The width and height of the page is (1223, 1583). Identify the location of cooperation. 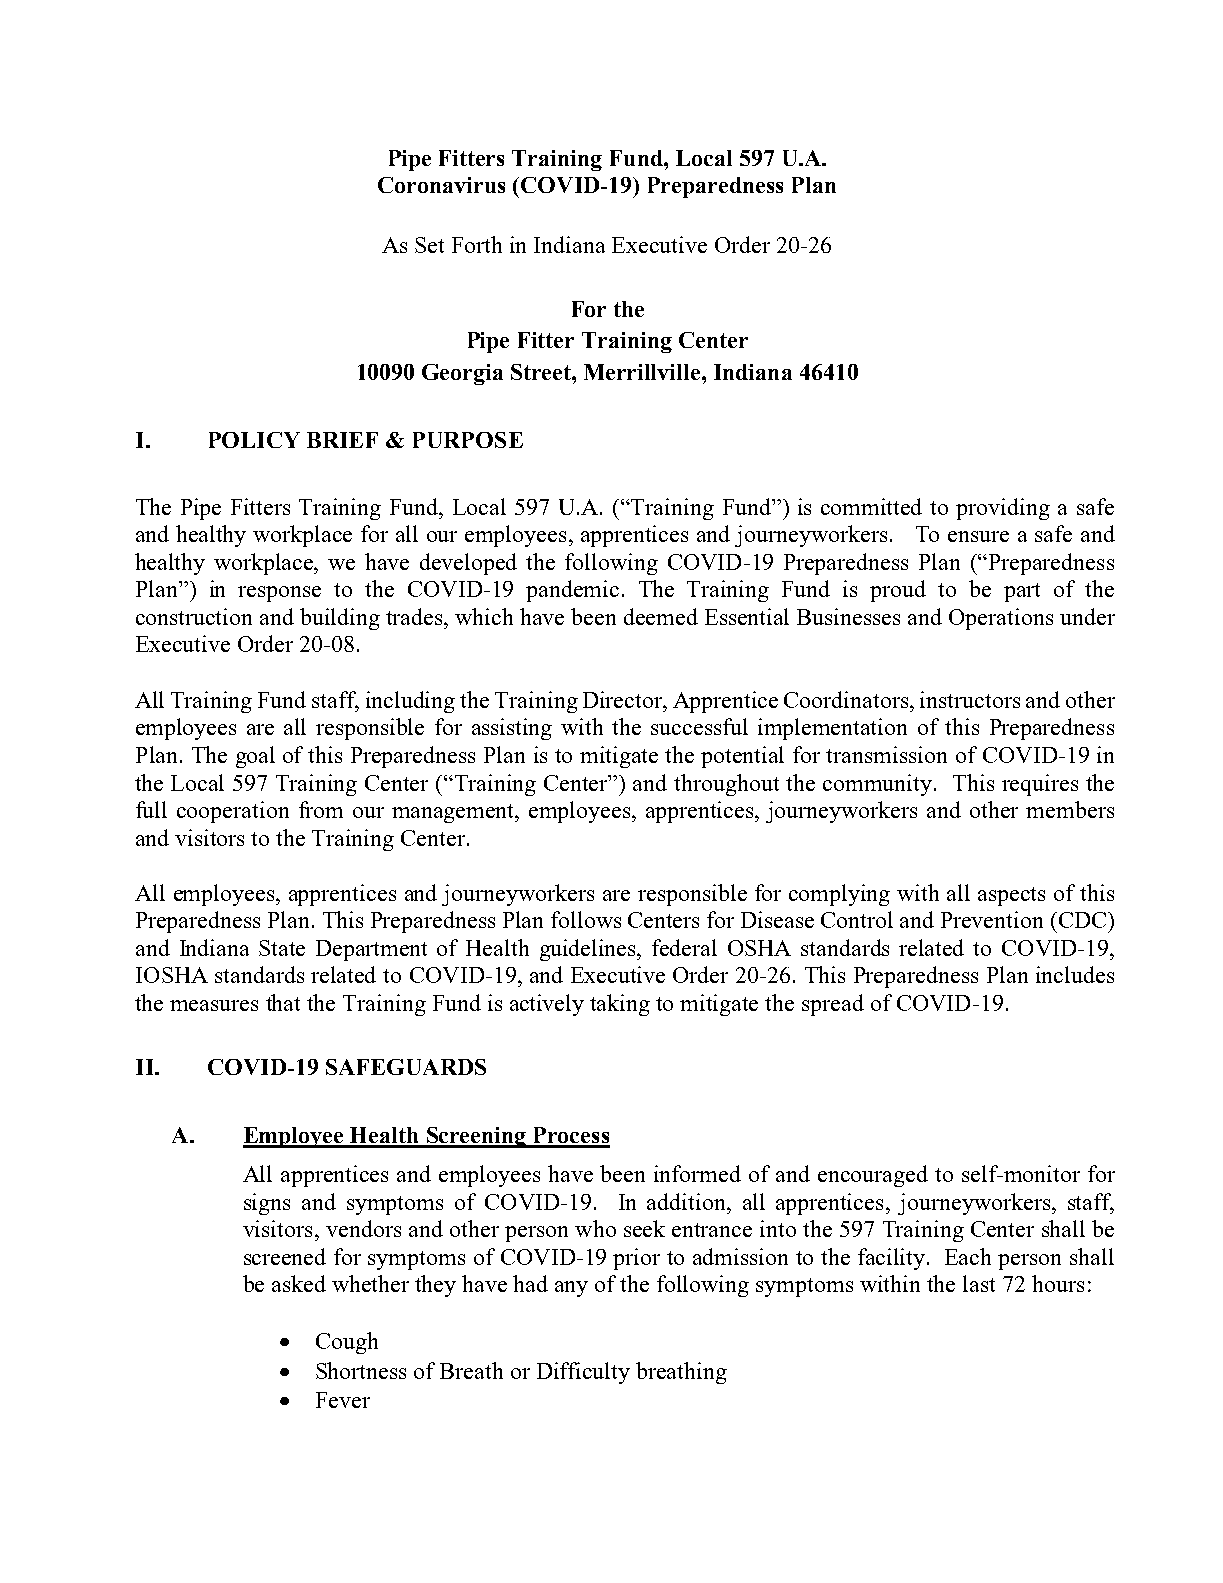
(233, 812).
